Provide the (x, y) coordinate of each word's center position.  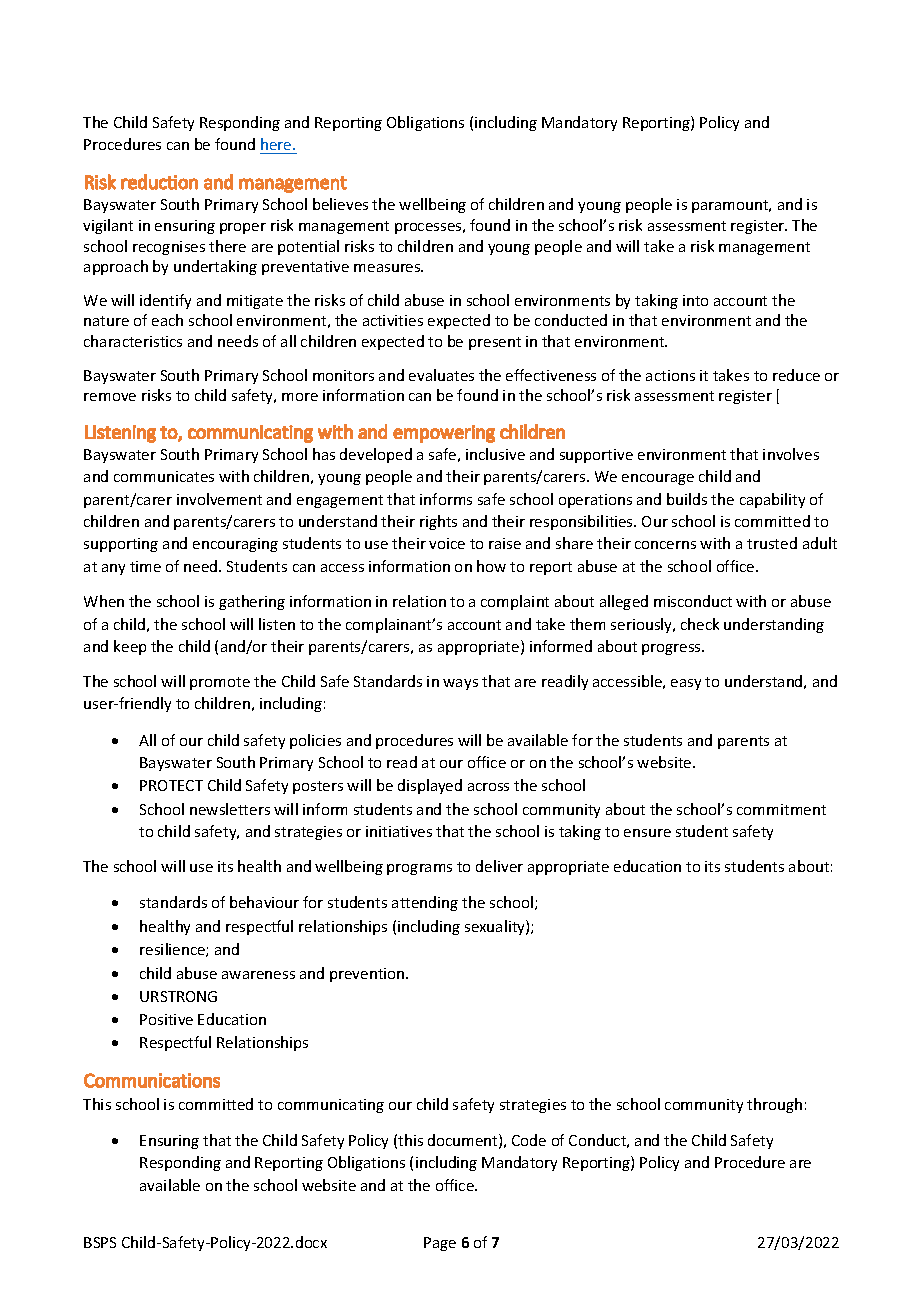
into (695, 300)
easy (686, 684)
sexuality (496, 927)
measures (388, 268)
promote (220, 683)
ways (460, 684)
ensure (647, 833)
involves (791, 454)
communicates (164, 476)
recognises (169, 248)
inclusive (495, 454)
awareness (258, 975)
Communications (152, 1080)
